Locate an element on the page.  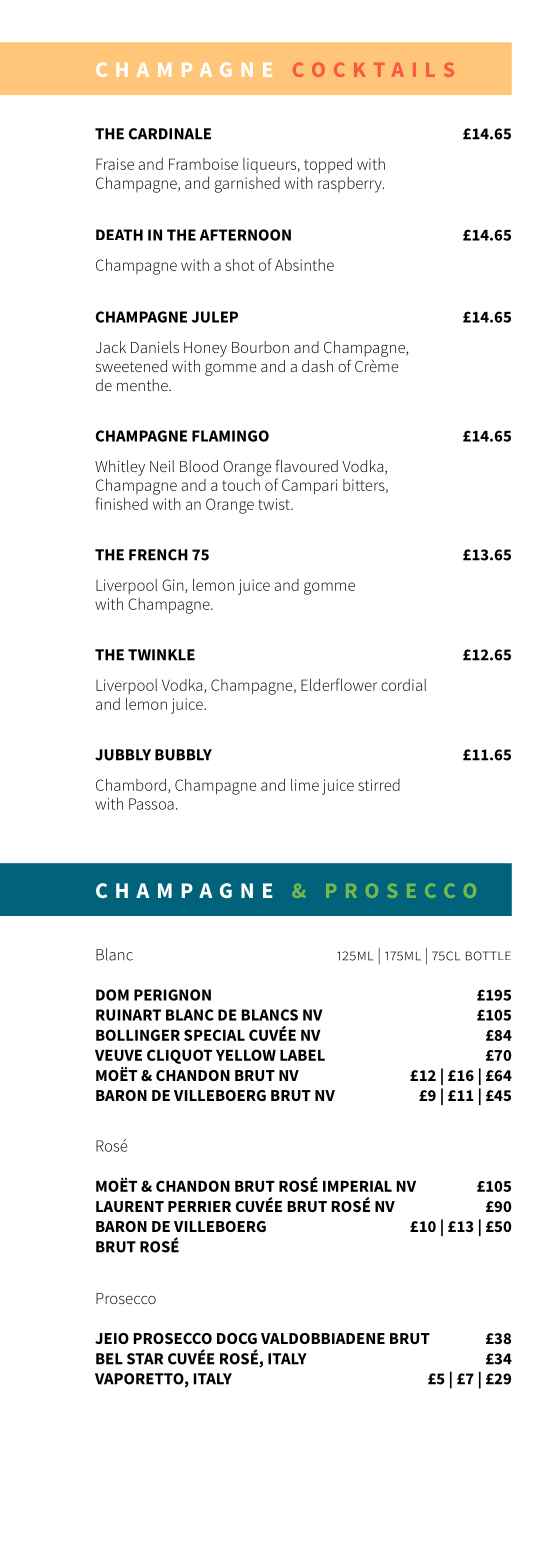
flavoured is located at coordinates (306, 465).
